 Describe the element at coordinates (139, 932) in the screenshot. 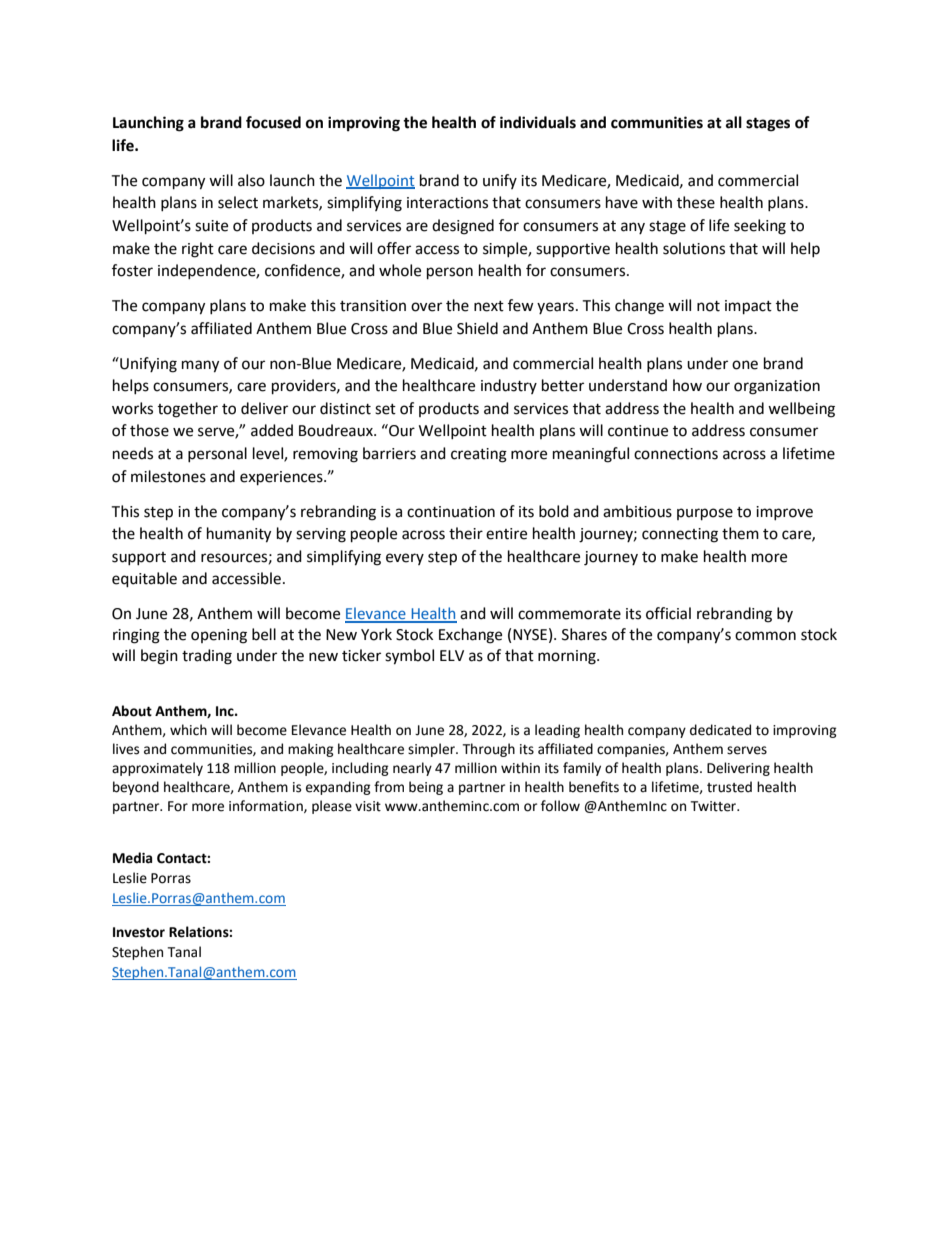

I see `Investor` at that location.
